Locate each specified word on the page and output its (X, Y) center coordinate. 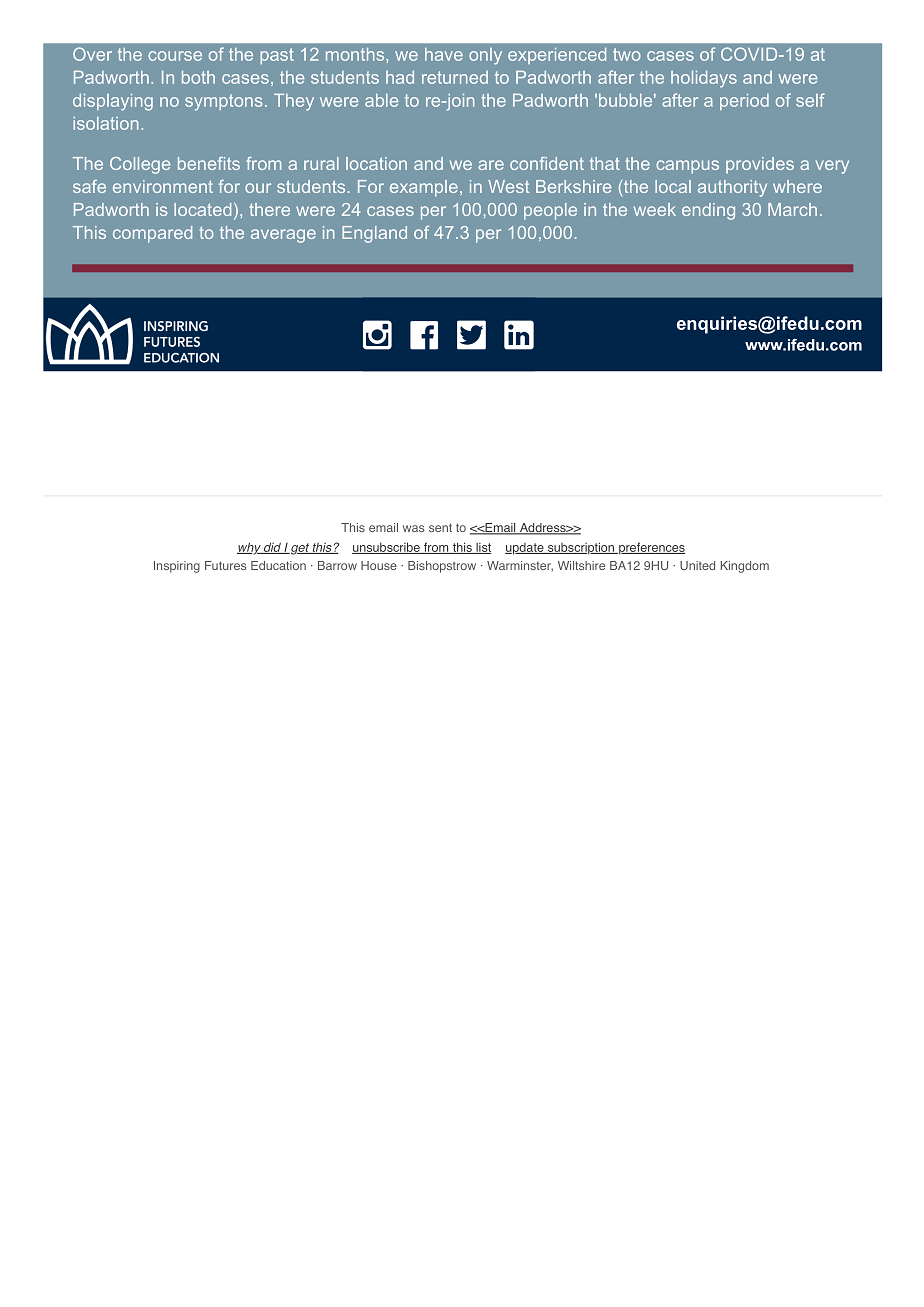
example (424, 188)
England (374, 234)
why (250, 548)
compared (152, 234)
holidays (704, 79)
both (198, 77)
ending (708, 211)
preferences (651, 548)
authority (732, 188)
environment (163, 186)
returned (455, 77)
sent (440, 527)
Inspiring (177, 567)
